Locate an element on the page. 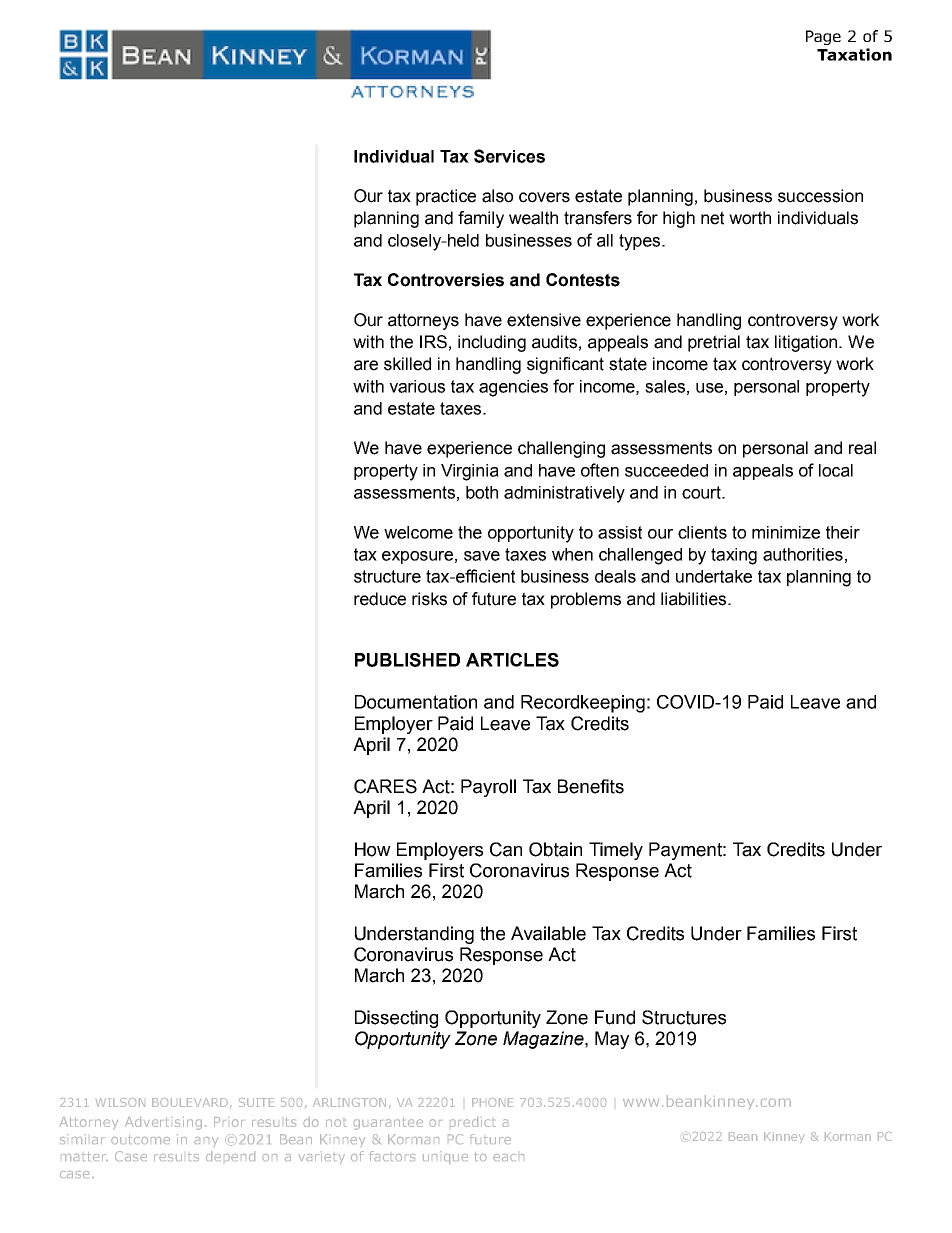  practice is located at coordinates (446, 197).
